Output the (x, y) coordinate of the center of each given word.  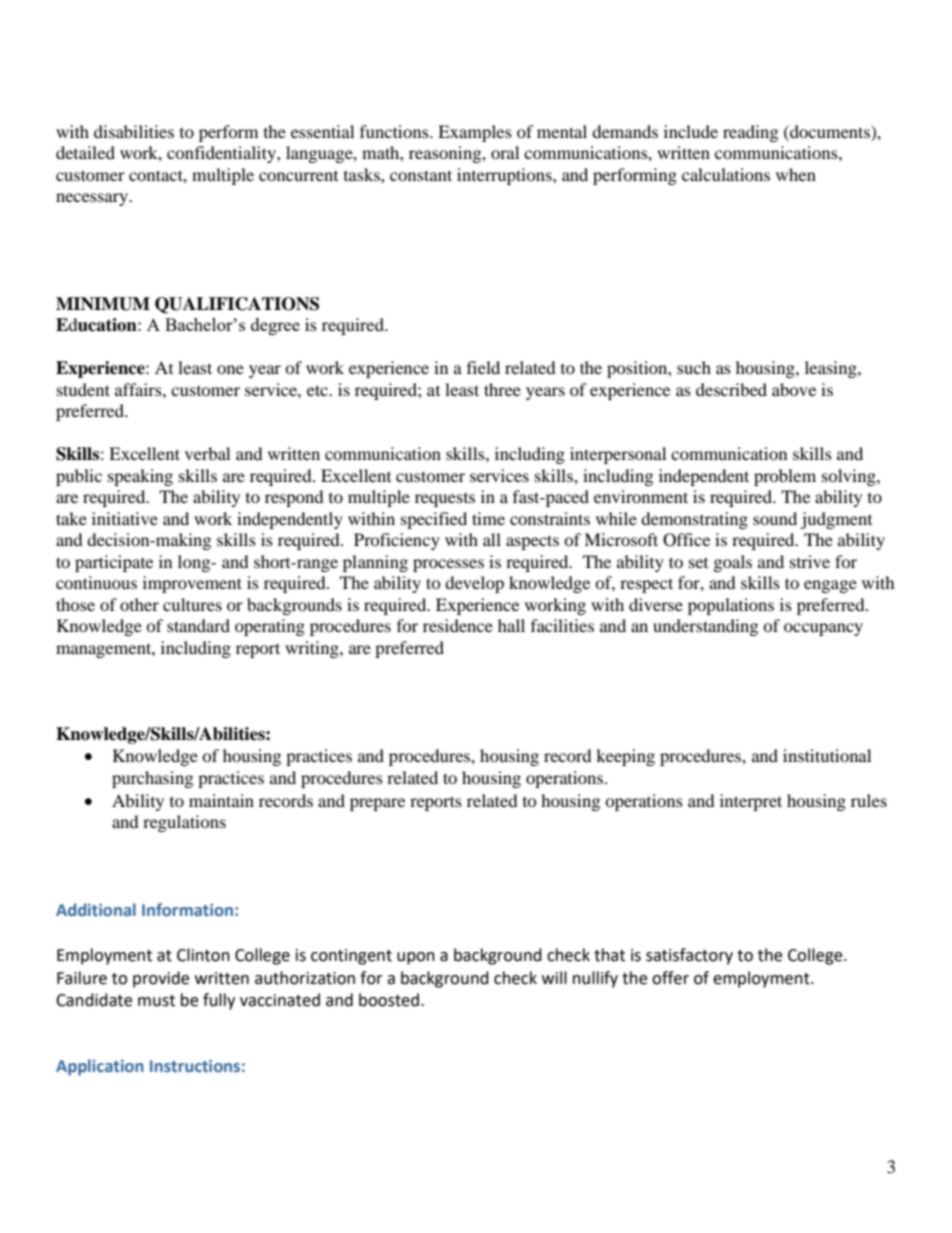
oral (505, 152)
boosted (389, 1000)
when (796, 174)
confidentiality (222, 154)
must (156, 1001)
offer (670, 978)
